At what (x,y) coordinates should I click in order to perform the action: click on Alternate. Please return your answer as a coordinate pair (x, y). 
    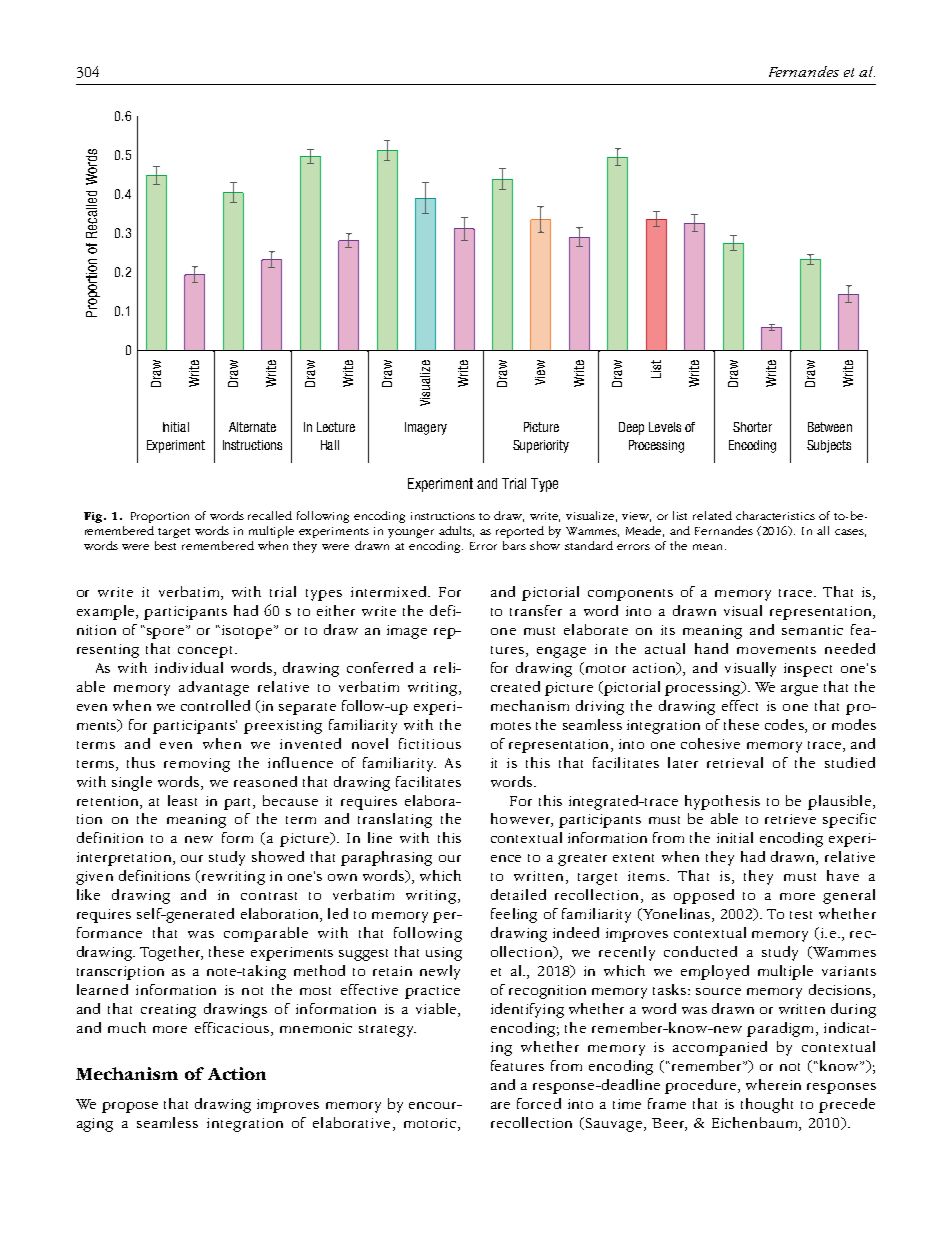
    Looking at the image, I should click on (252, 427).
